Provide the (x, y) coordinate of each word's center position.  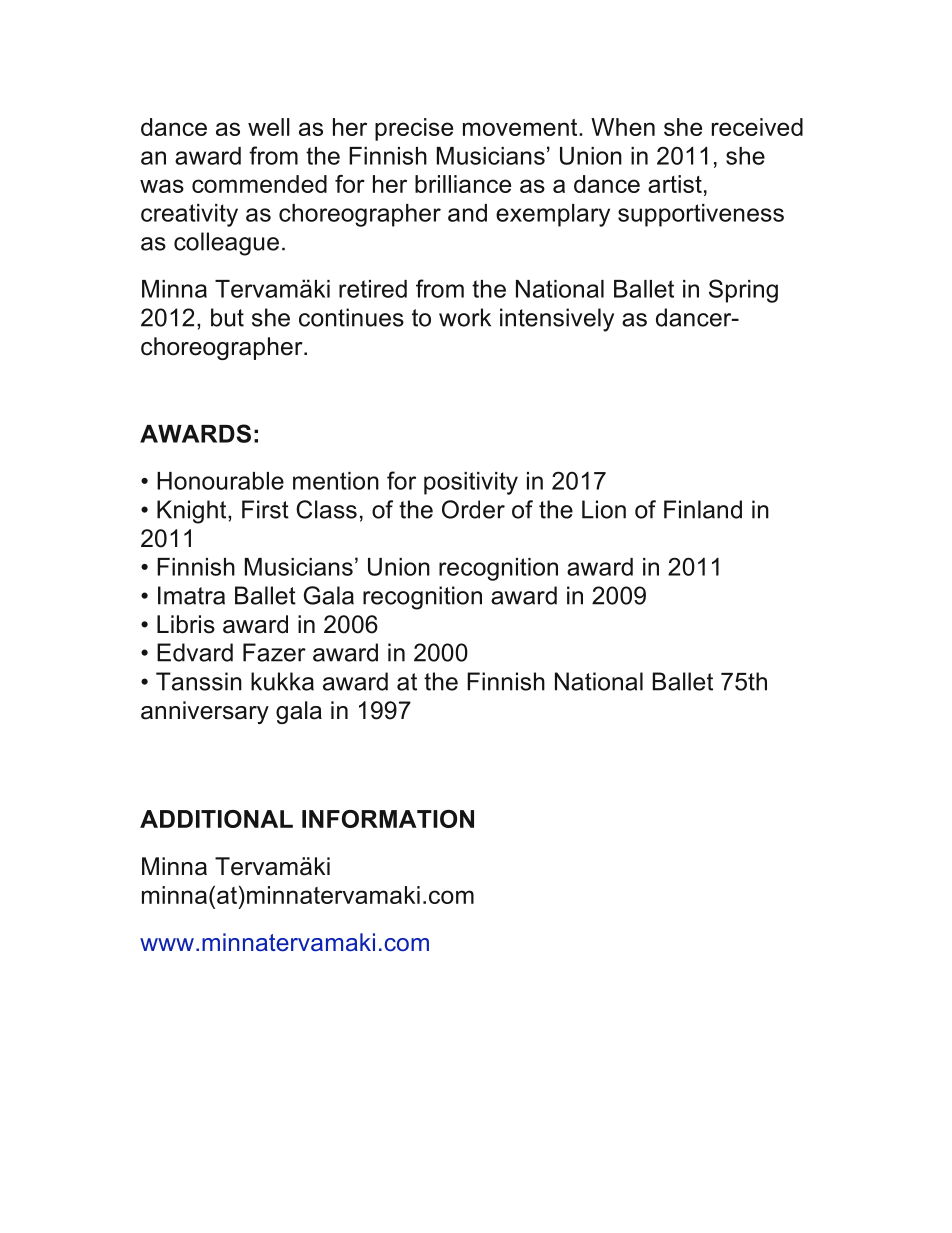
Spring (743, 291)
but (227, 317)
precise (414, 129)
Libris (186, 624)
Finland (703, 509)
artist (675, 184)
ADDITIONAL (216, 819)
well (269, 127)
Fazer (274, 652)
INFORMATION (388, 819)
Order (473, 509)
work (465, 317)
